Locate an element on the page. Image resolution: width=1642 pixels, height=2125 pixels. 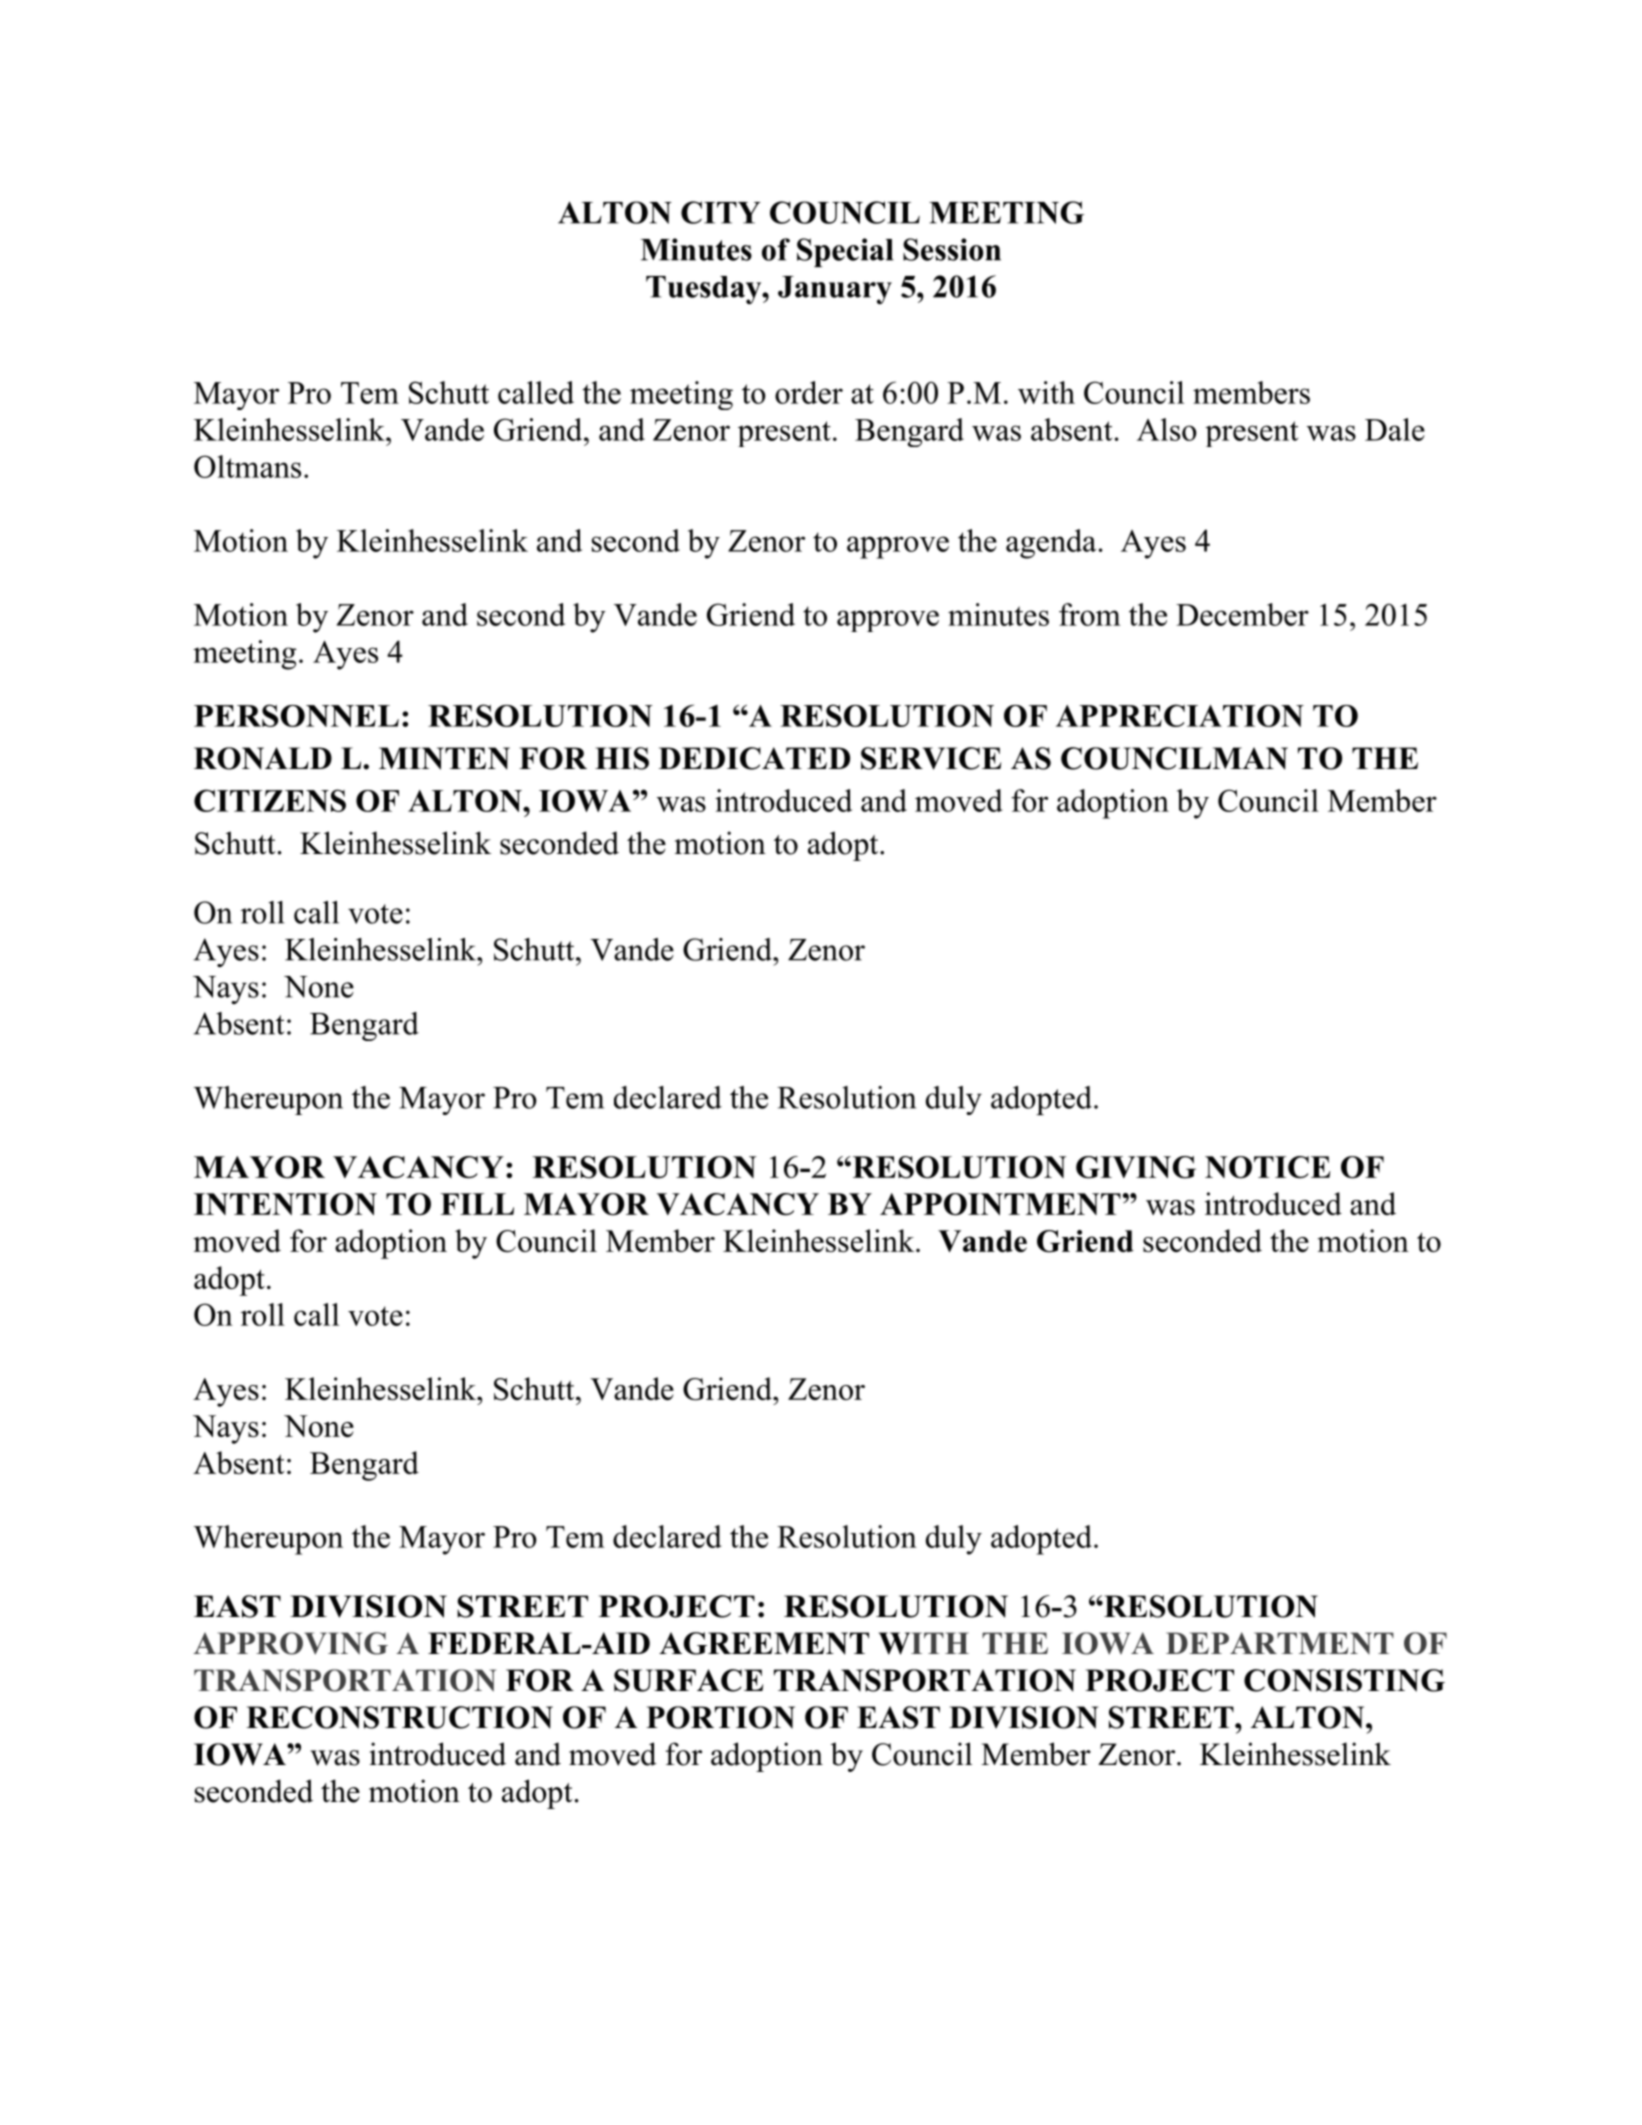
NOTICE is located at coordinates (1268, 1167).
